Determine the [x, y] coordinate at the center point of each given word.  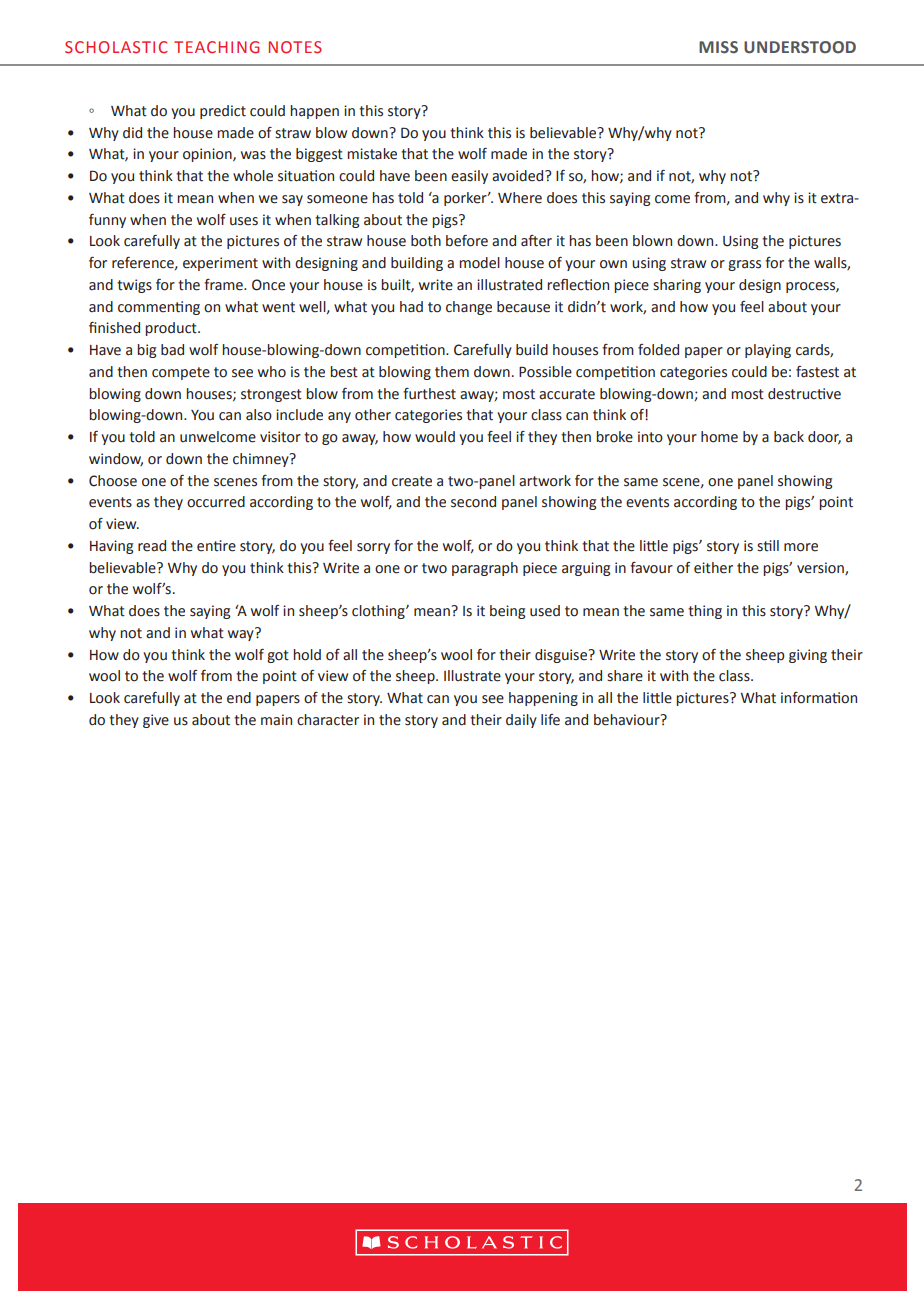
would [435, 437]
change [469, 308]
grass [744, 265]
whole [253, 176]
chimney [262, 460]
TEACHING [216, 47]
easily [469, 177]
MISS [718, 47]
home [719, 437]
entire [216, 546]
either [713, 568]
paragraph [485, 569]
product [172, 329]
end [239, 698]
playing [768, 351]
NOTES [295, 47]
